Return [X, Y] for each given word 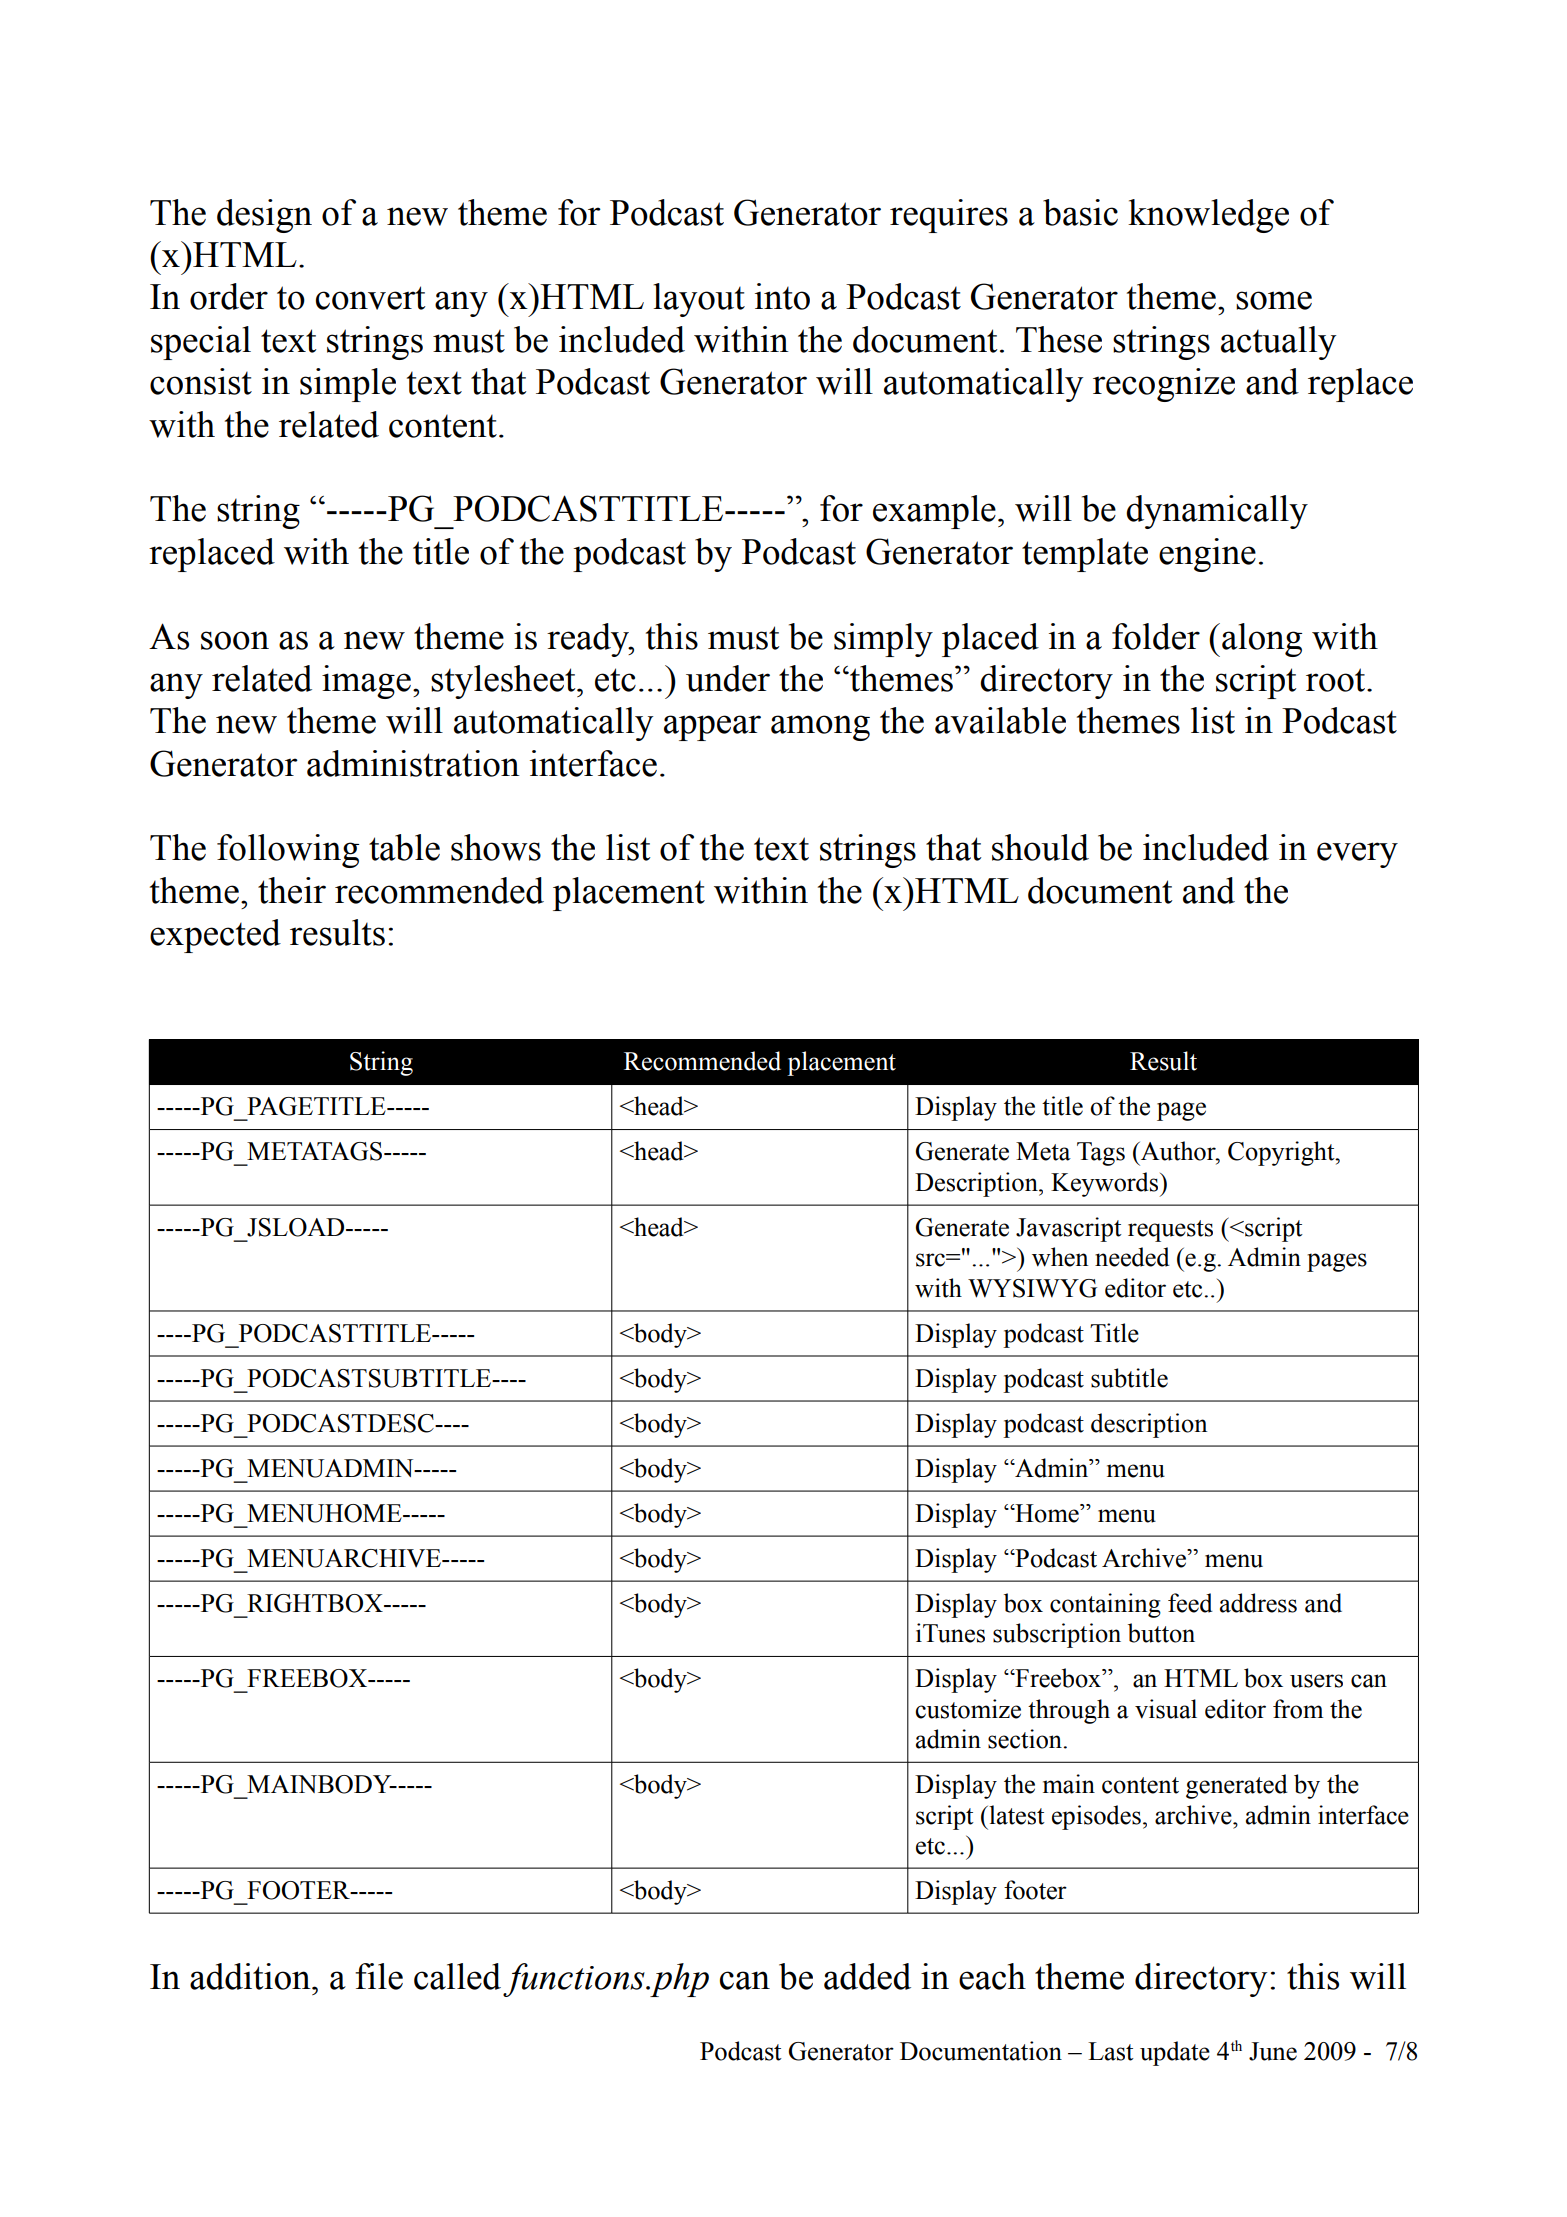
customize [968, 1709]
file [379, 1976]
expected [215, 936]
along [1262, 640]
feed [1190, 1603]
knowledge [1208, 216]
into [782, 296]
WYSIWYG [1032, 1288]
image [366, 682]
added [867, 1976]
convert [371, 298]
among [820, 728]
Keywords [1106, 1184]
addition [251, 1976]
